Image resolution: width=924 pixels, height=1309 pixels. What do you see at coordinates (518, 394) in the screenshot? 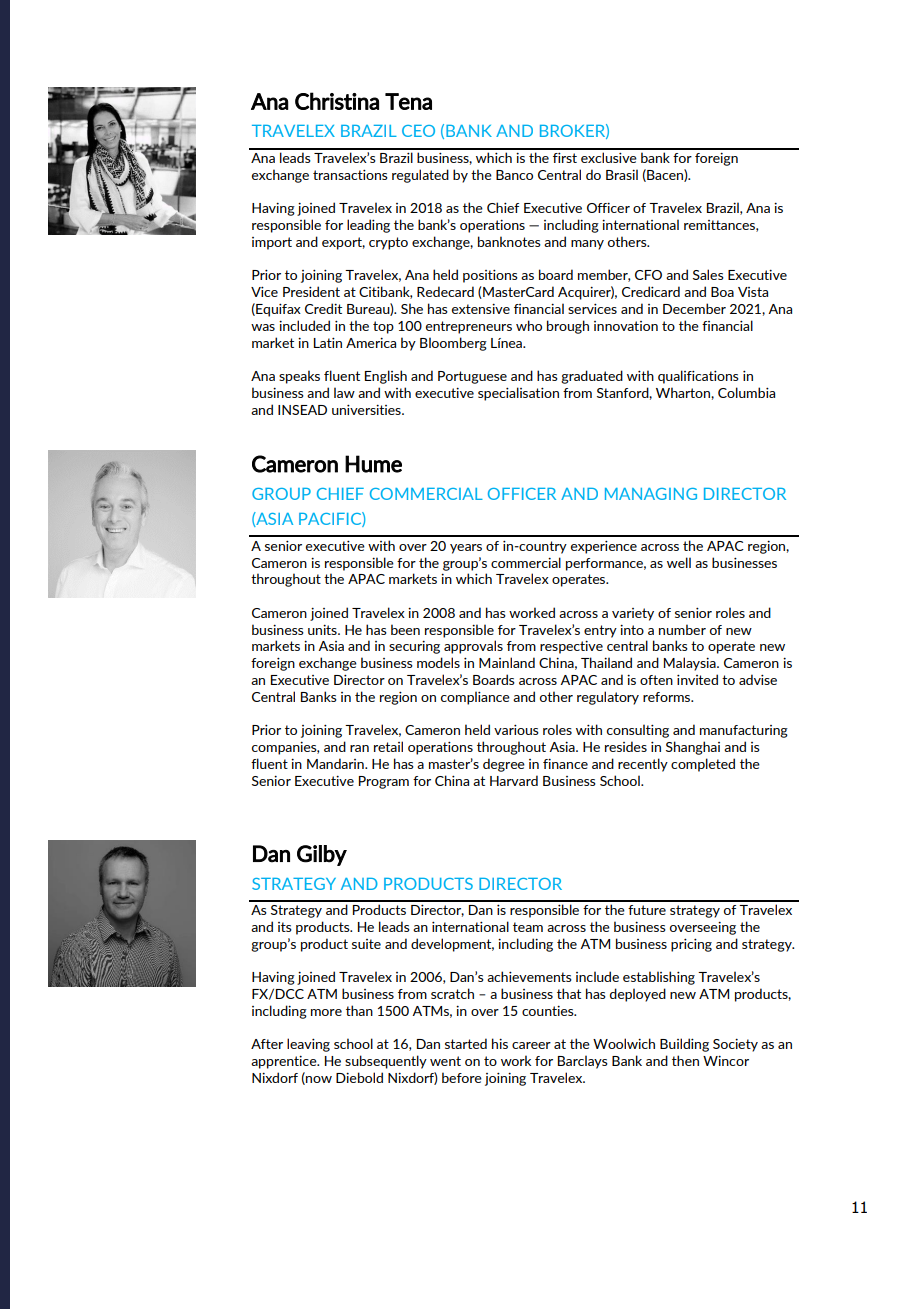
I see `specialisation` at bounding box center [518, 394].
